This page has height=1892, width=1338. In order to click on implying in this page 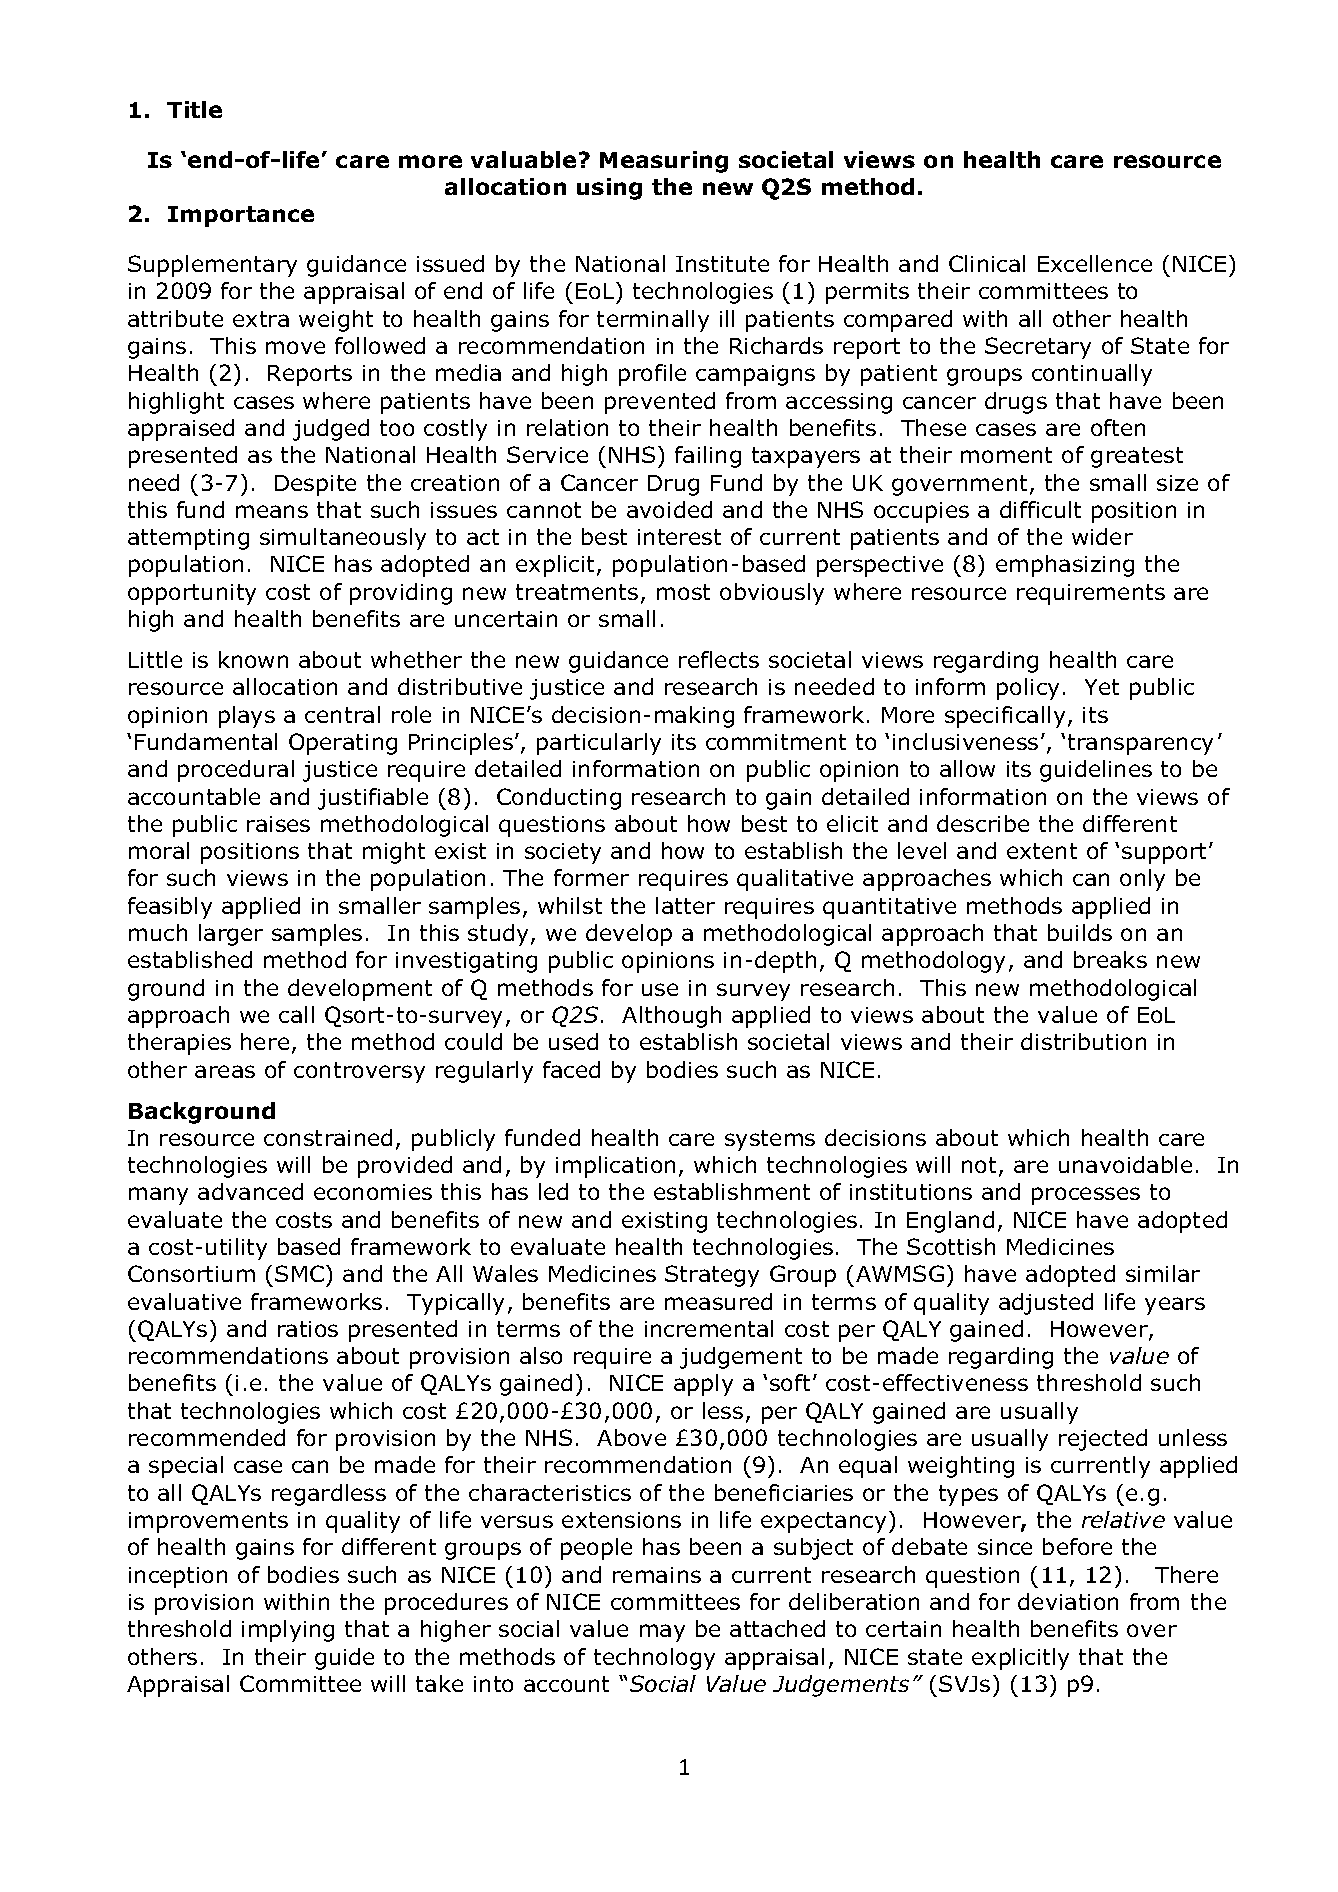, I will do `click(288, 1631)`.
